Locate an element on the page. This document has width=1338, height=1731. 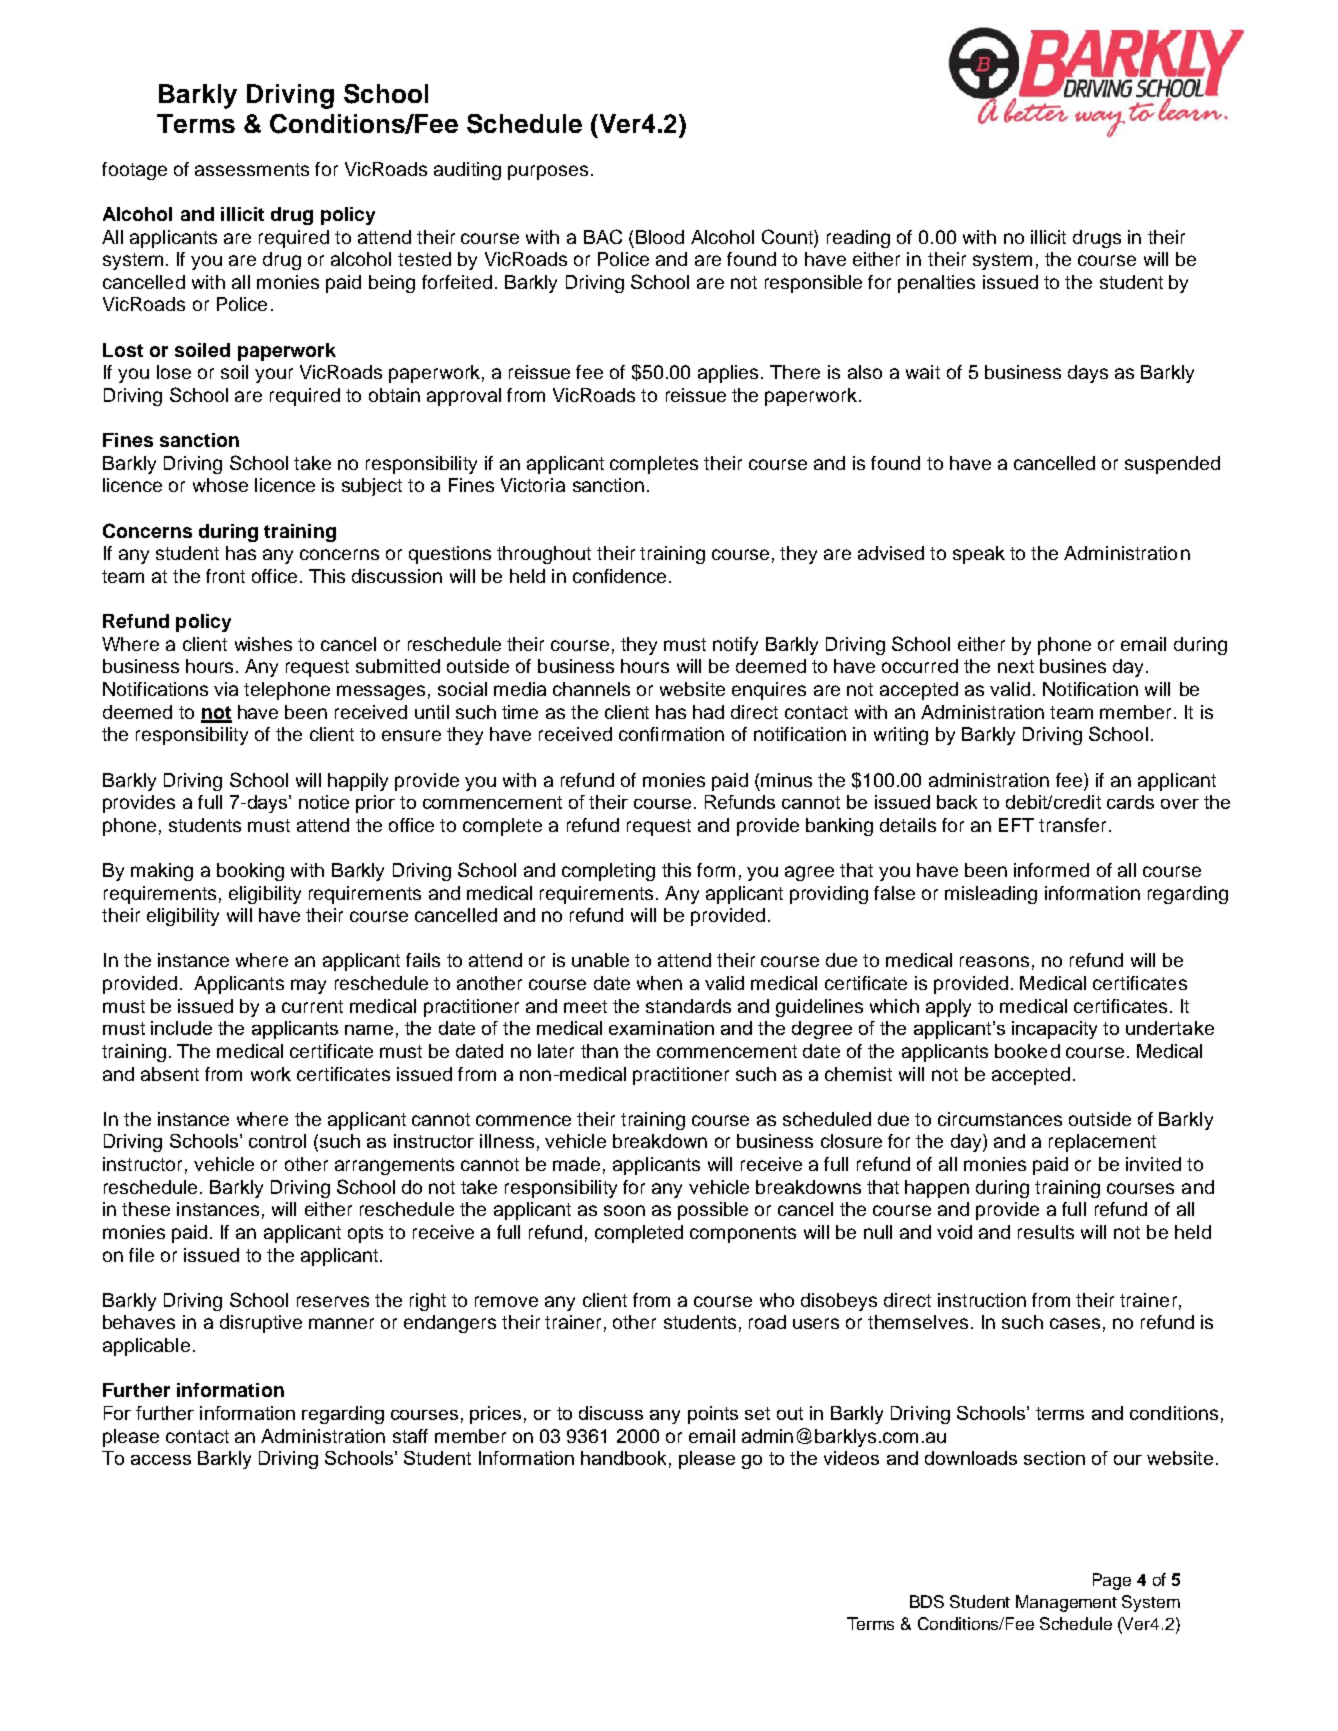
completing is located at coordinates (608, 872).
